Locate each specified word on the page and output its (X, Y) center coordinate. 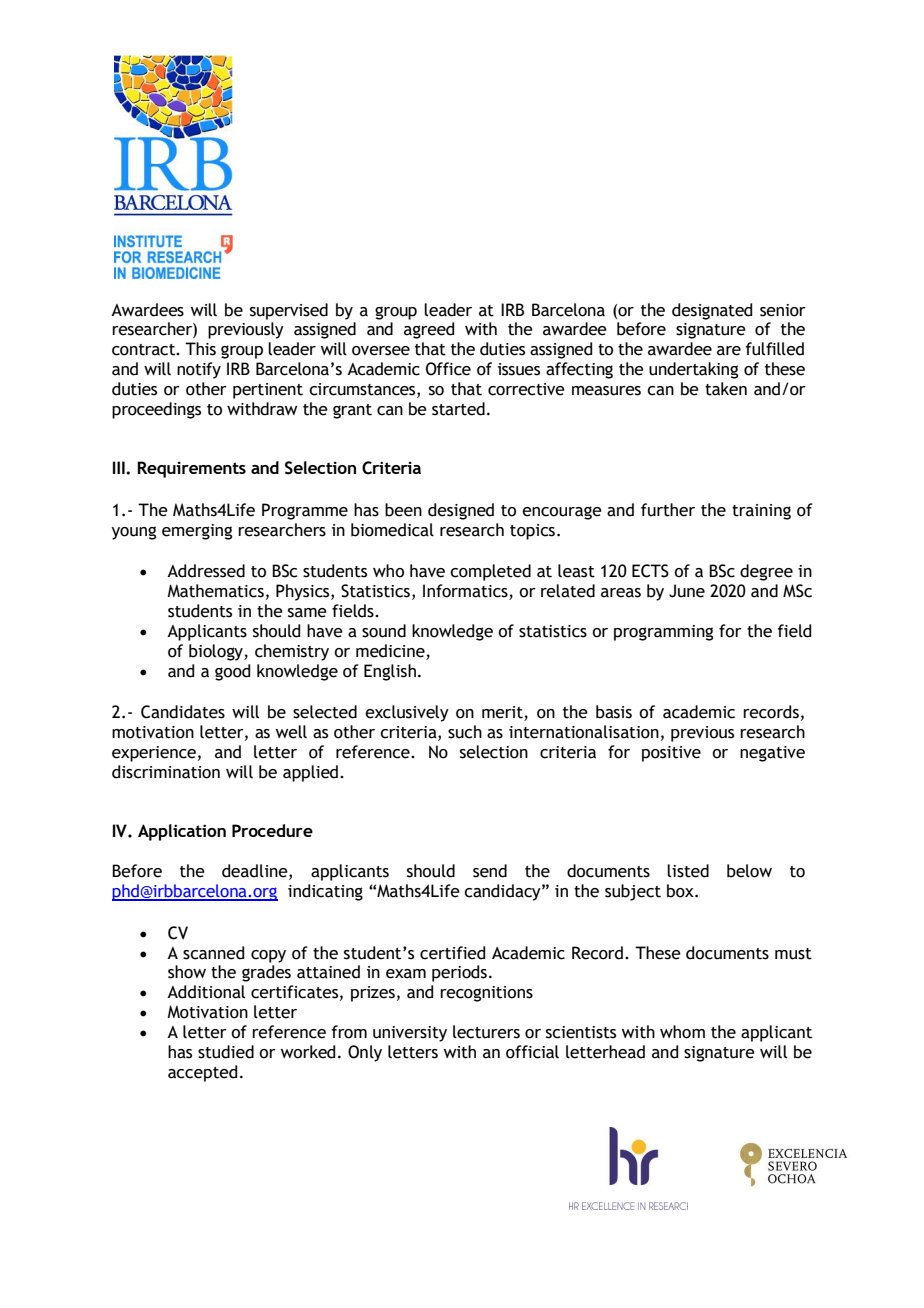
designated (712, 311)
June (687, 591)
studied (226, 1052)
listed (688, 871)
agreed (429, 330)
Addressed (206, 571)
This (200, 349)
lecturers (486, 1032)
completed (490, 572)
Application (182, 832)
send (490, 871)
